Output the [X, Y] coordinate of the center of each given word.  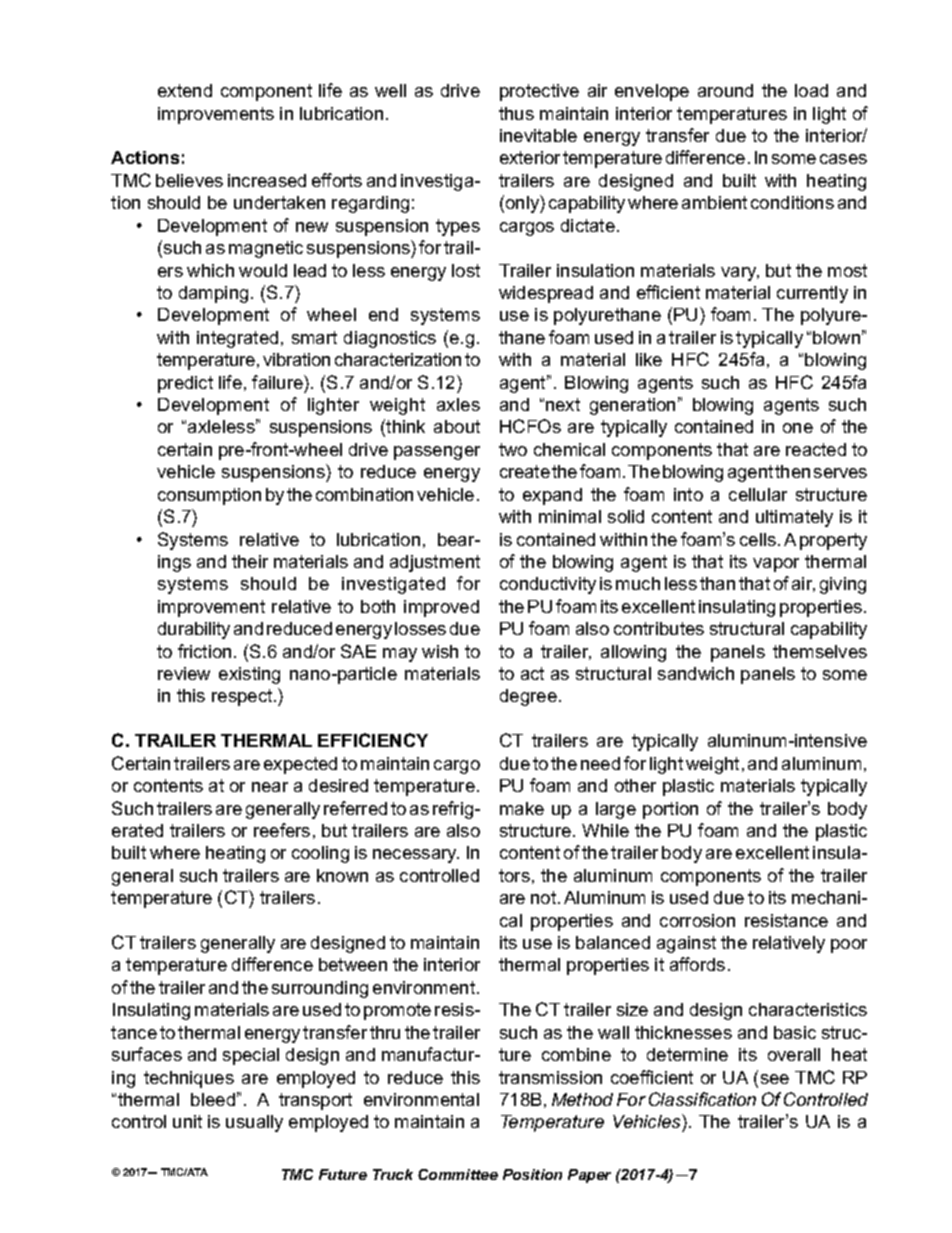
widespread [546, 294]
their [250, 561]
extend [185, 90]
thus [516, 113]
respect [243, 697]
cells [759, 539]
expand [552, 496]
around [725, 90]
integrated [237, 339]
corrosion [697, 920]
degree [528, 697]
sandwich [696, 673]
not [545, 897]
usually [254, 1123]
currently [812, 294]
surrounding [320, 989]
